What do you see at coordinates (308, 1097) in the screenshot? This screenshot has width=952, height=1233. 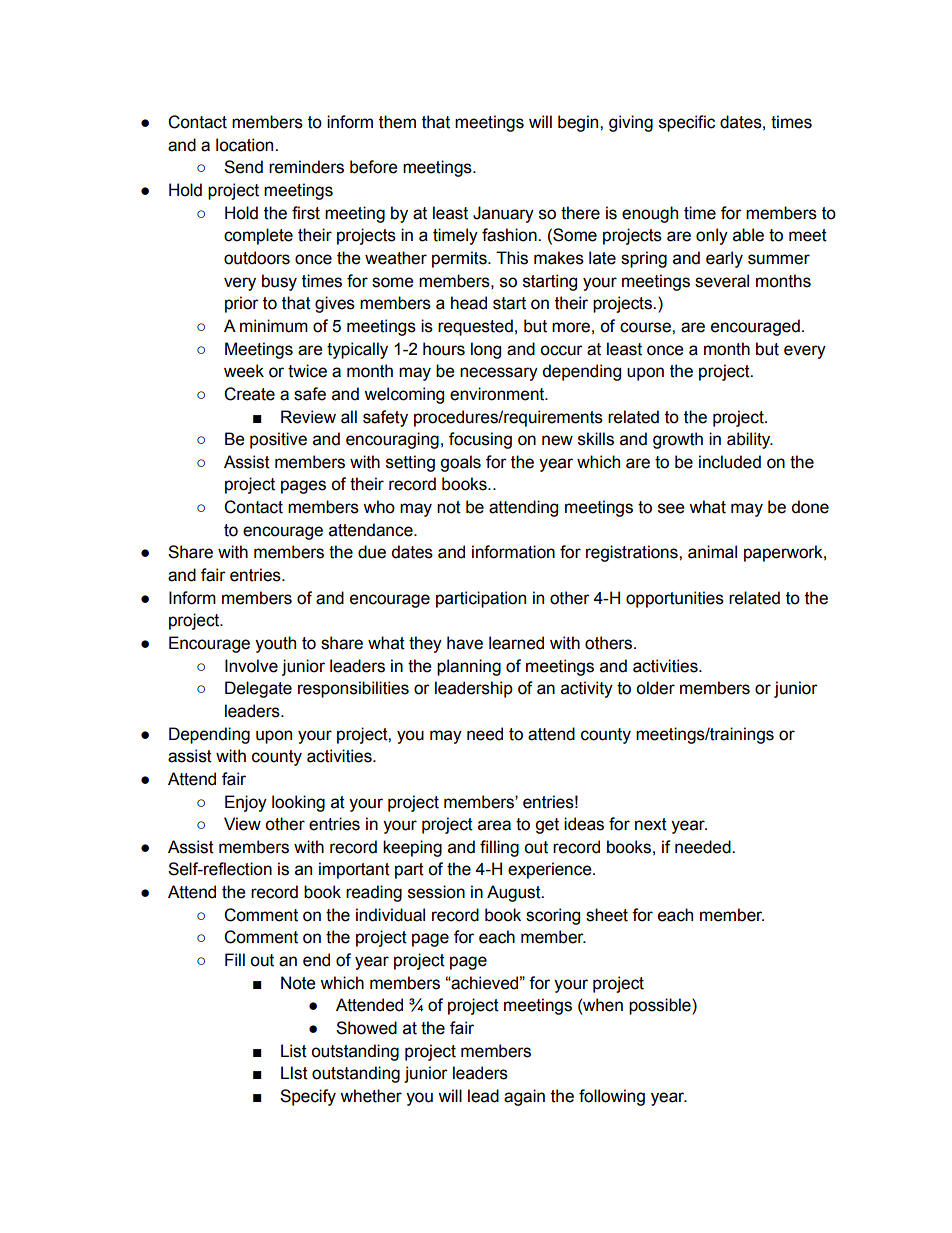 I see `Specify` at bounding box center [308, 1097].
